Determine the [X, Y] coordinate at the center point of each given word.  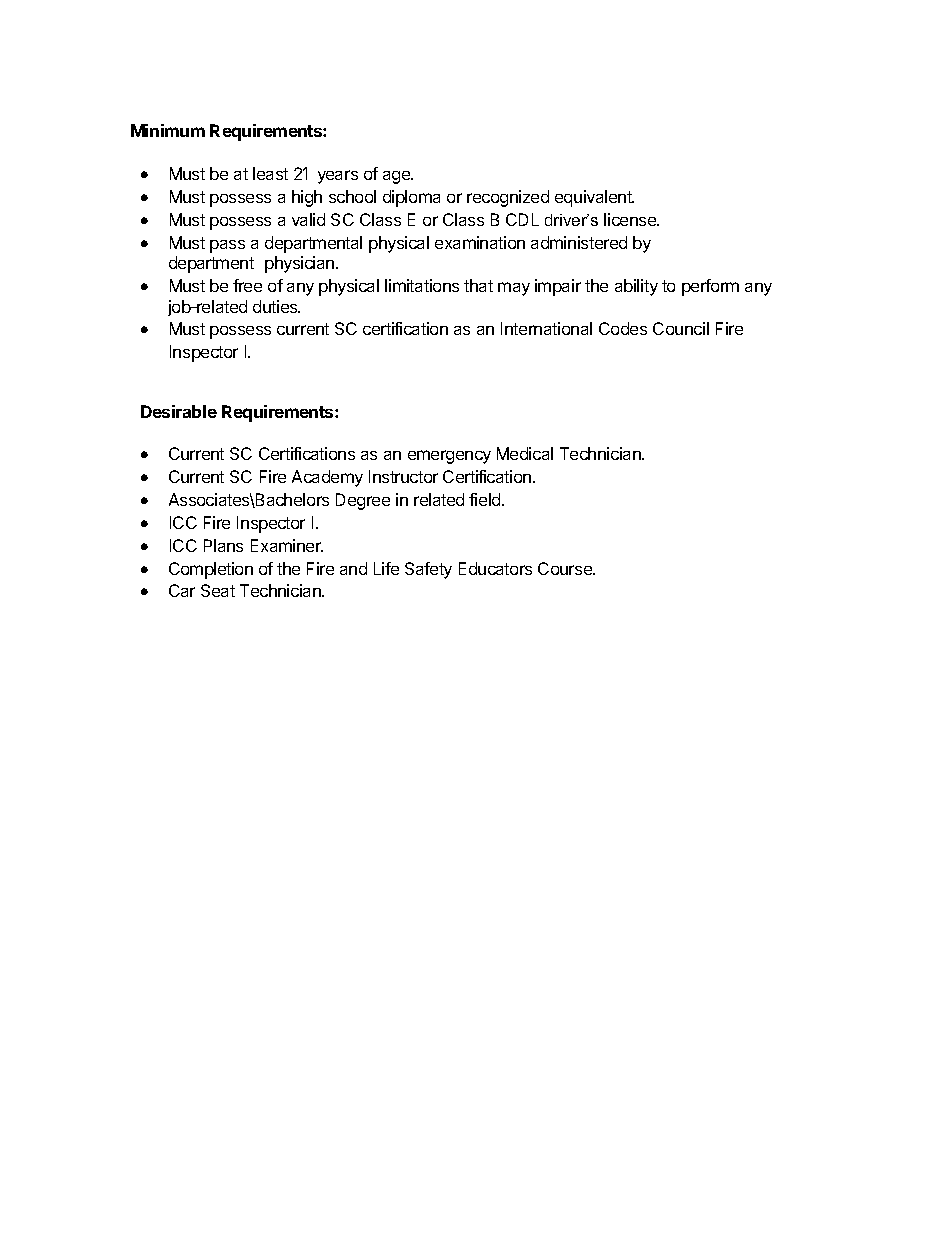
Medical [525, 453]
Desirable [179, 411]
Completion [211, 570]
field [486, 499]
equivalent [594, 198]
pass [227, 246]
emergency [449, 457]
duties [276, 306]
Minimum [168, 130]
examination [480, 242]
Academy [327, 478]
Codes [623, 328]
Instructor [403, 476]
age [398, 177]
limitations [422, 285]
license [631, 219]
